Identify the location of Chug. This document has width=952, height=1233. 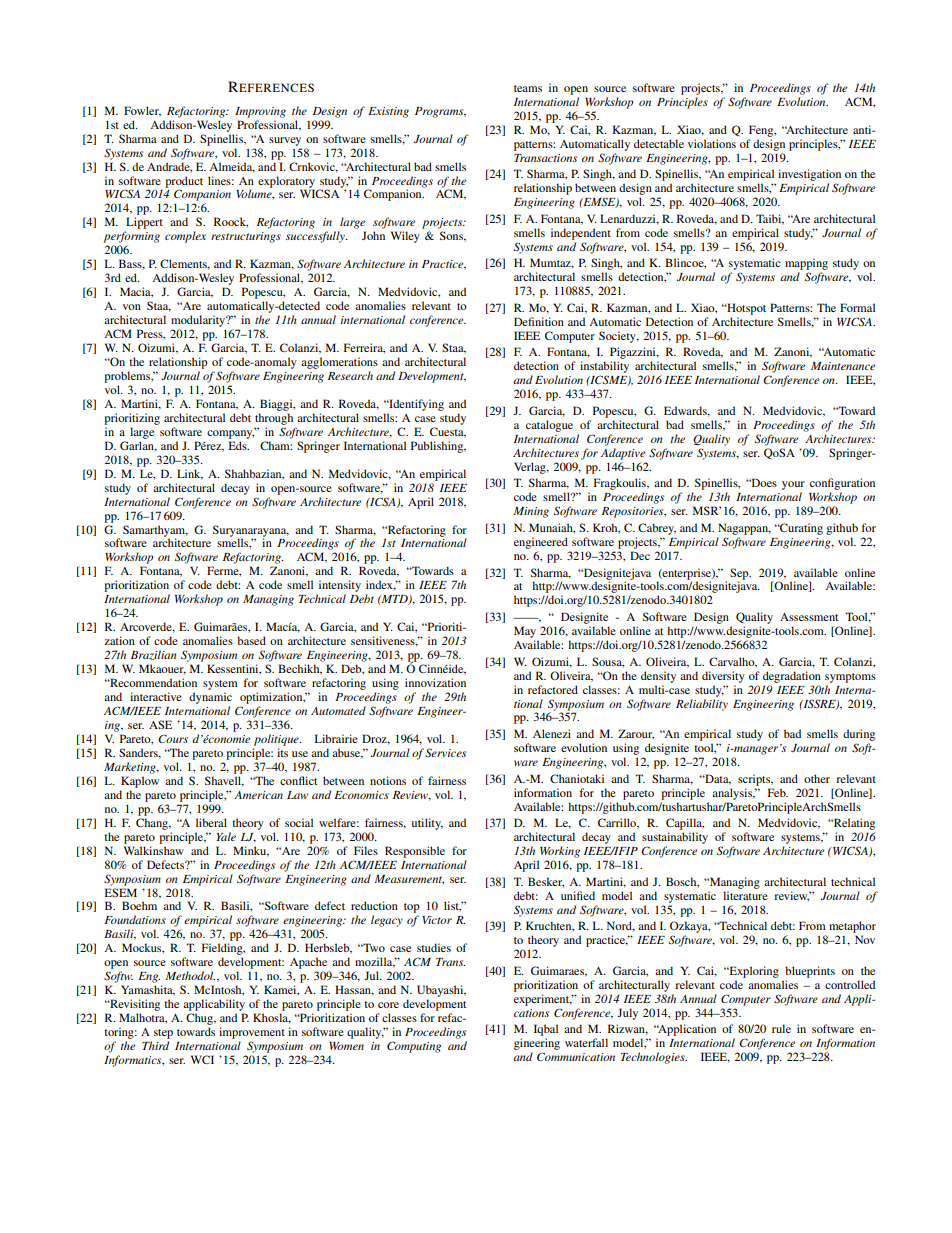
(200, 1019).
